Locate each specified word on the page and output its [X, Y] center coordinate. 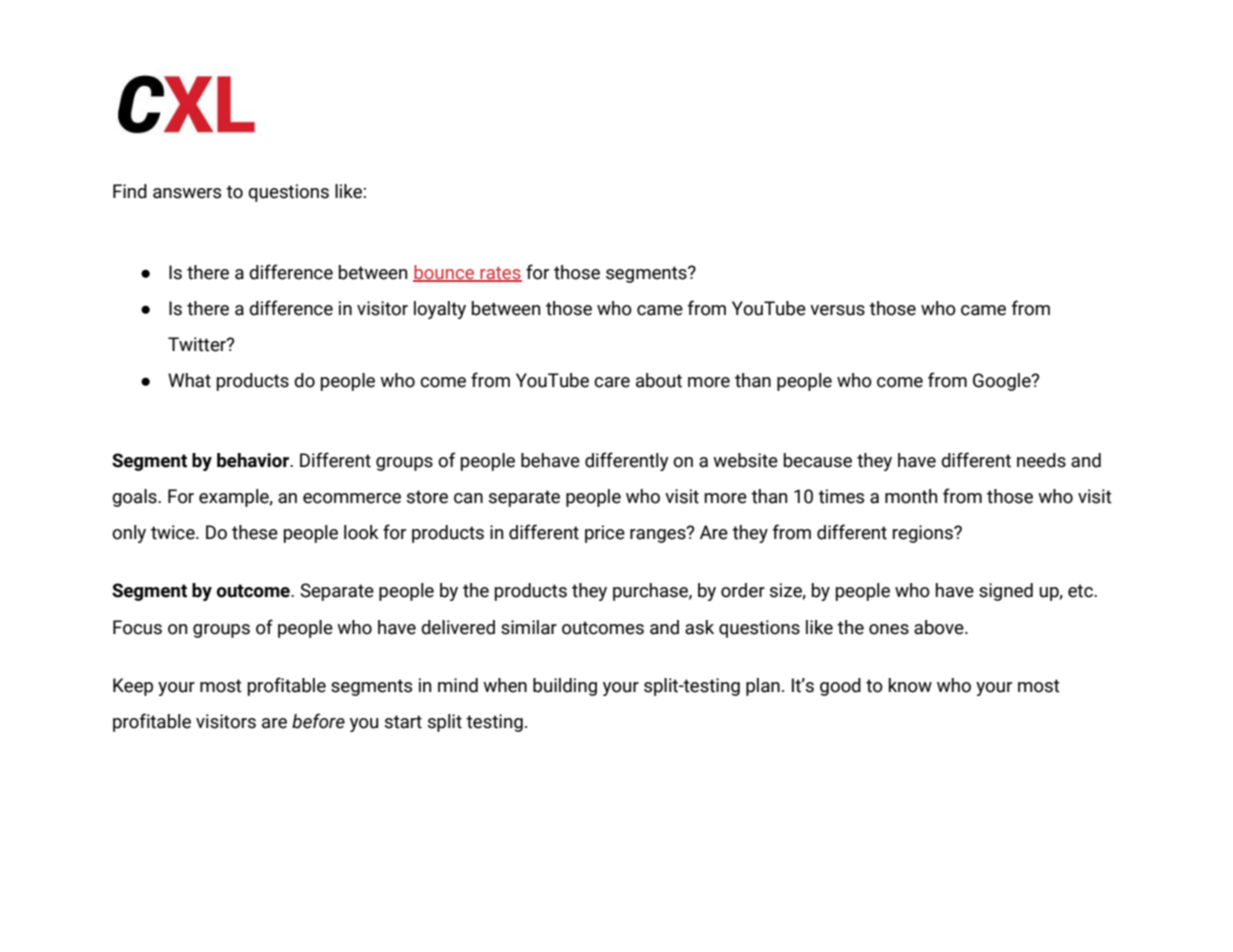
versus [837, 310]
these [255, 532]
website [745, 460]
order [743, 590]
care [612, 382]
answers [187, 193]
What [189, 380]
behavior [254, 460]
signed [1006, 592]
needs [1041, 460]
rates [500, 274]
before [318, 721]
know [910, 685]
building [565, 687]
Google [1003, 382]
